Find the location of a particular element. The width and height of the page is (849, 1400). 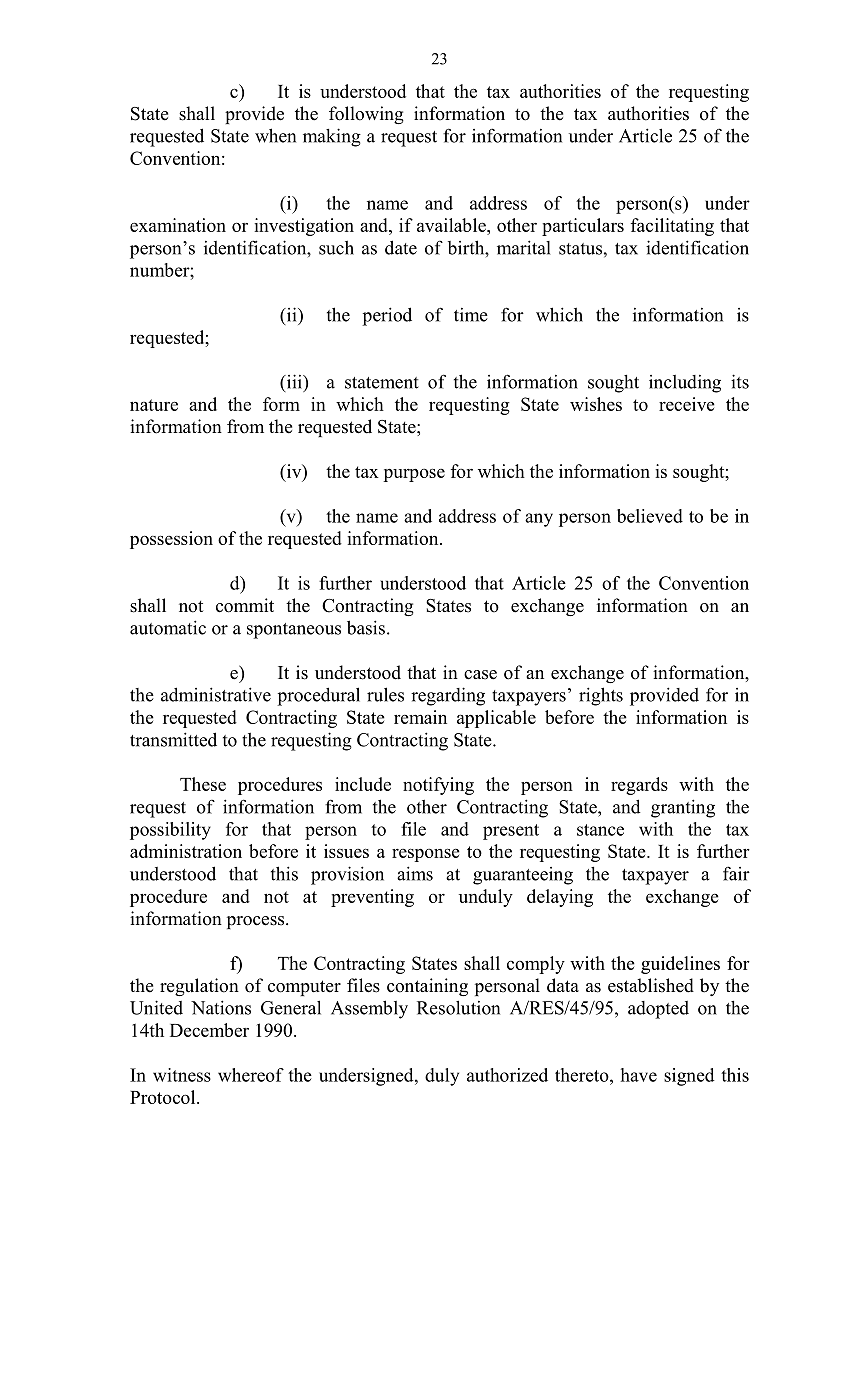

when is located at coordinates (275, 135).
